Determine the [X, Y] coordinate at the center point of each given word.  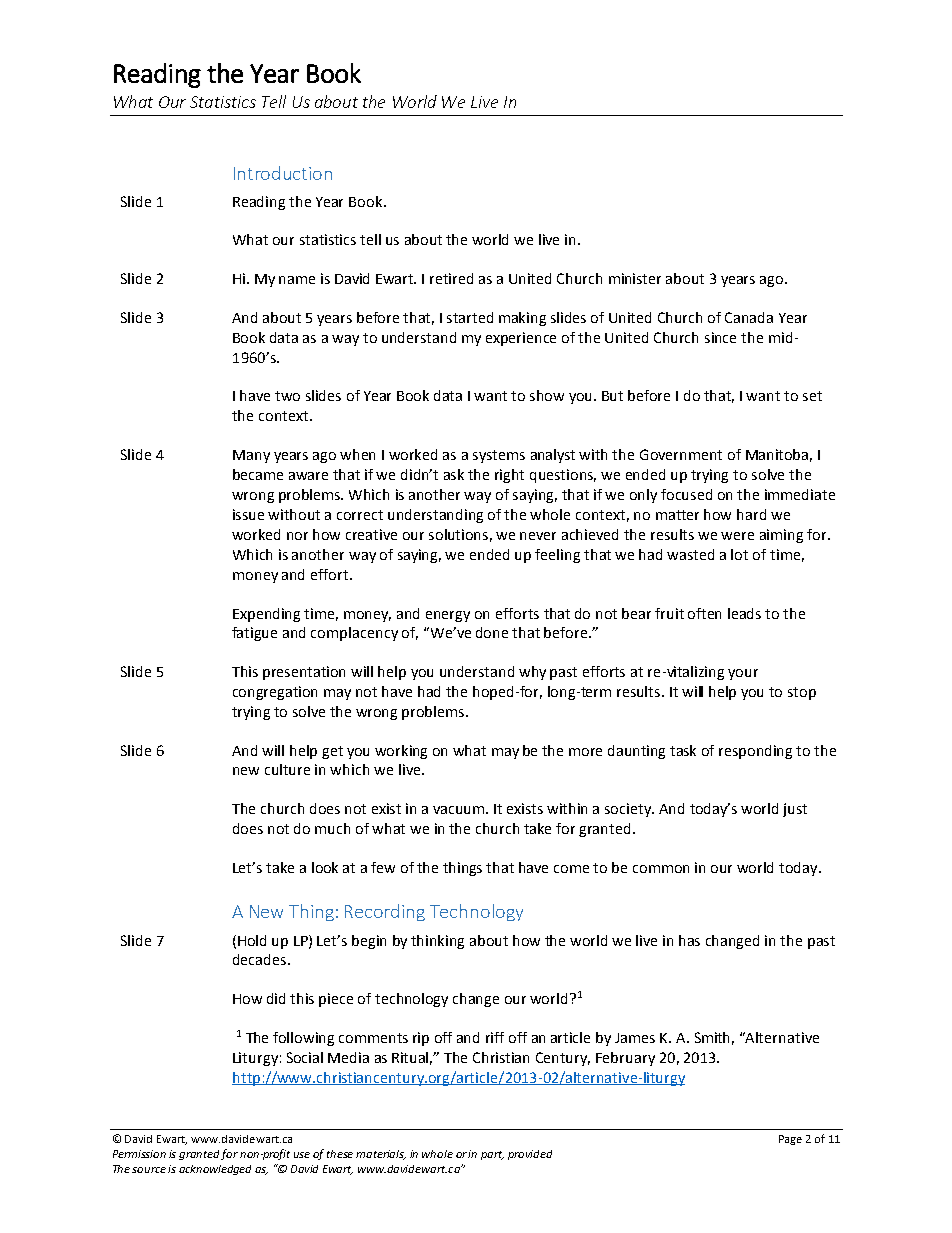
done [492, 632]
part [492, 1155]
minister [635, 278]
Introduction [283, 173]
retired [451, 278]
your [743, 674]
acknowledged [215, 1170]
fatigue [254, 634]
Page [790, 1140]
